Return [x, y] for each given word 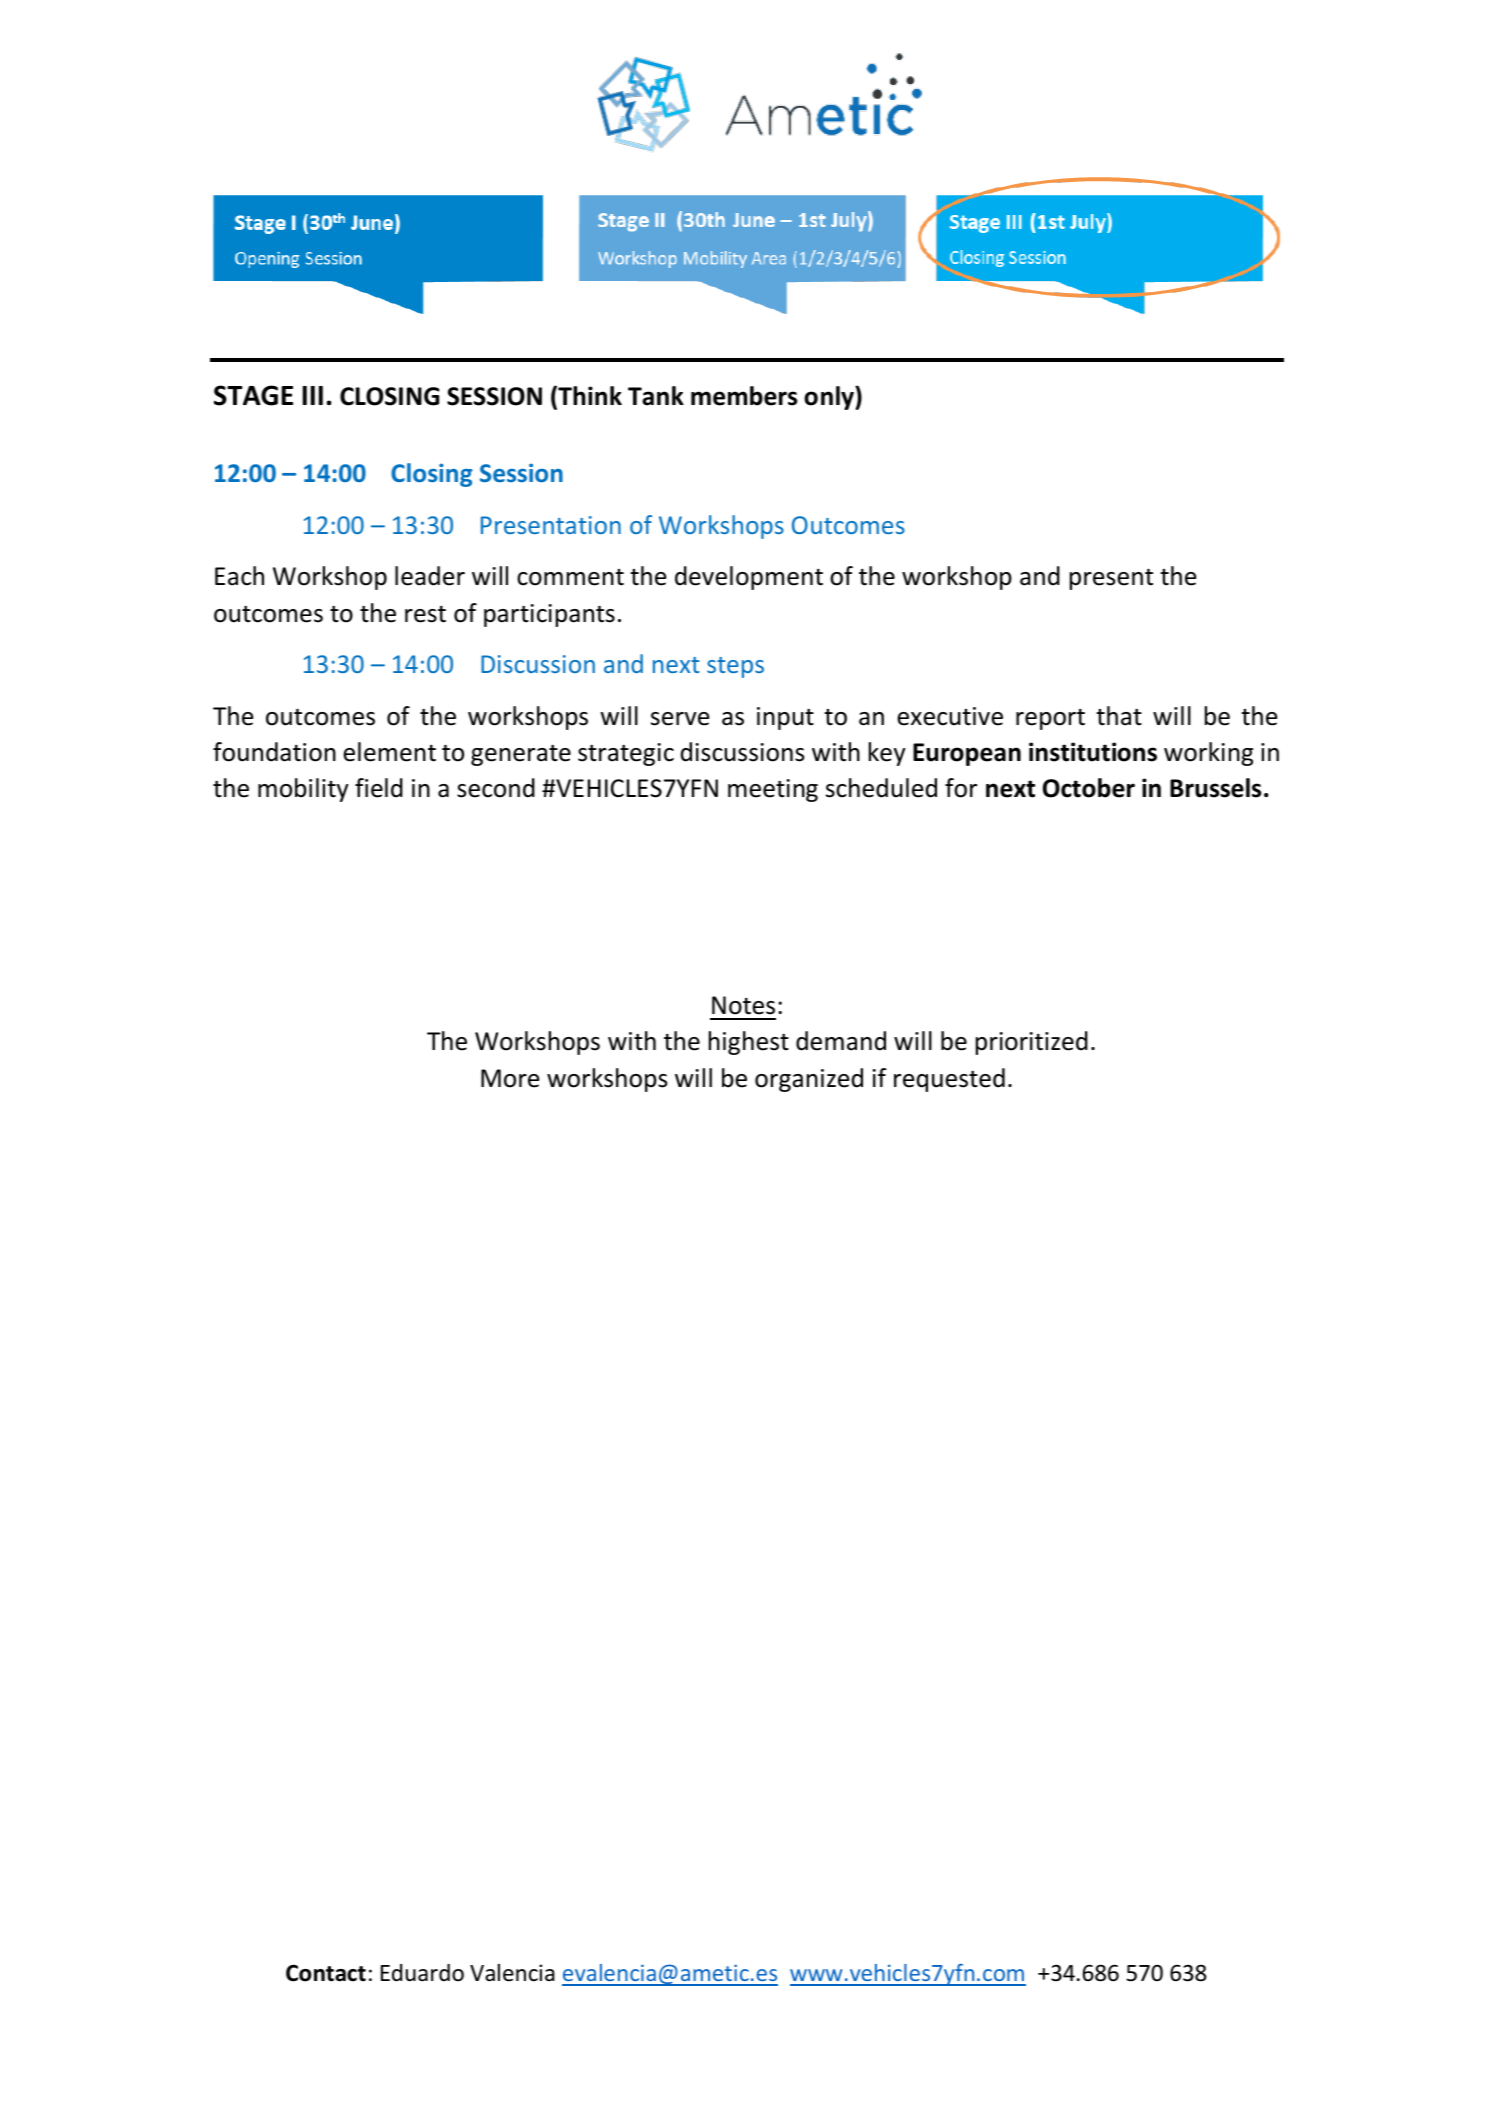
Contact [326, 1973]
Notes [743, 1005]
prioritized [1032, 1043]
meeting [773, 790]
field [379, 788]
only [830, 398]
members [744, 396]
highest [749, 1043]
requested [949, 1080]
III [313, 395]
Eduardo [422, 1973]
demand [841, 1041]
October [1089, 788]
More [510, 1078]
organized [809, 1080]
